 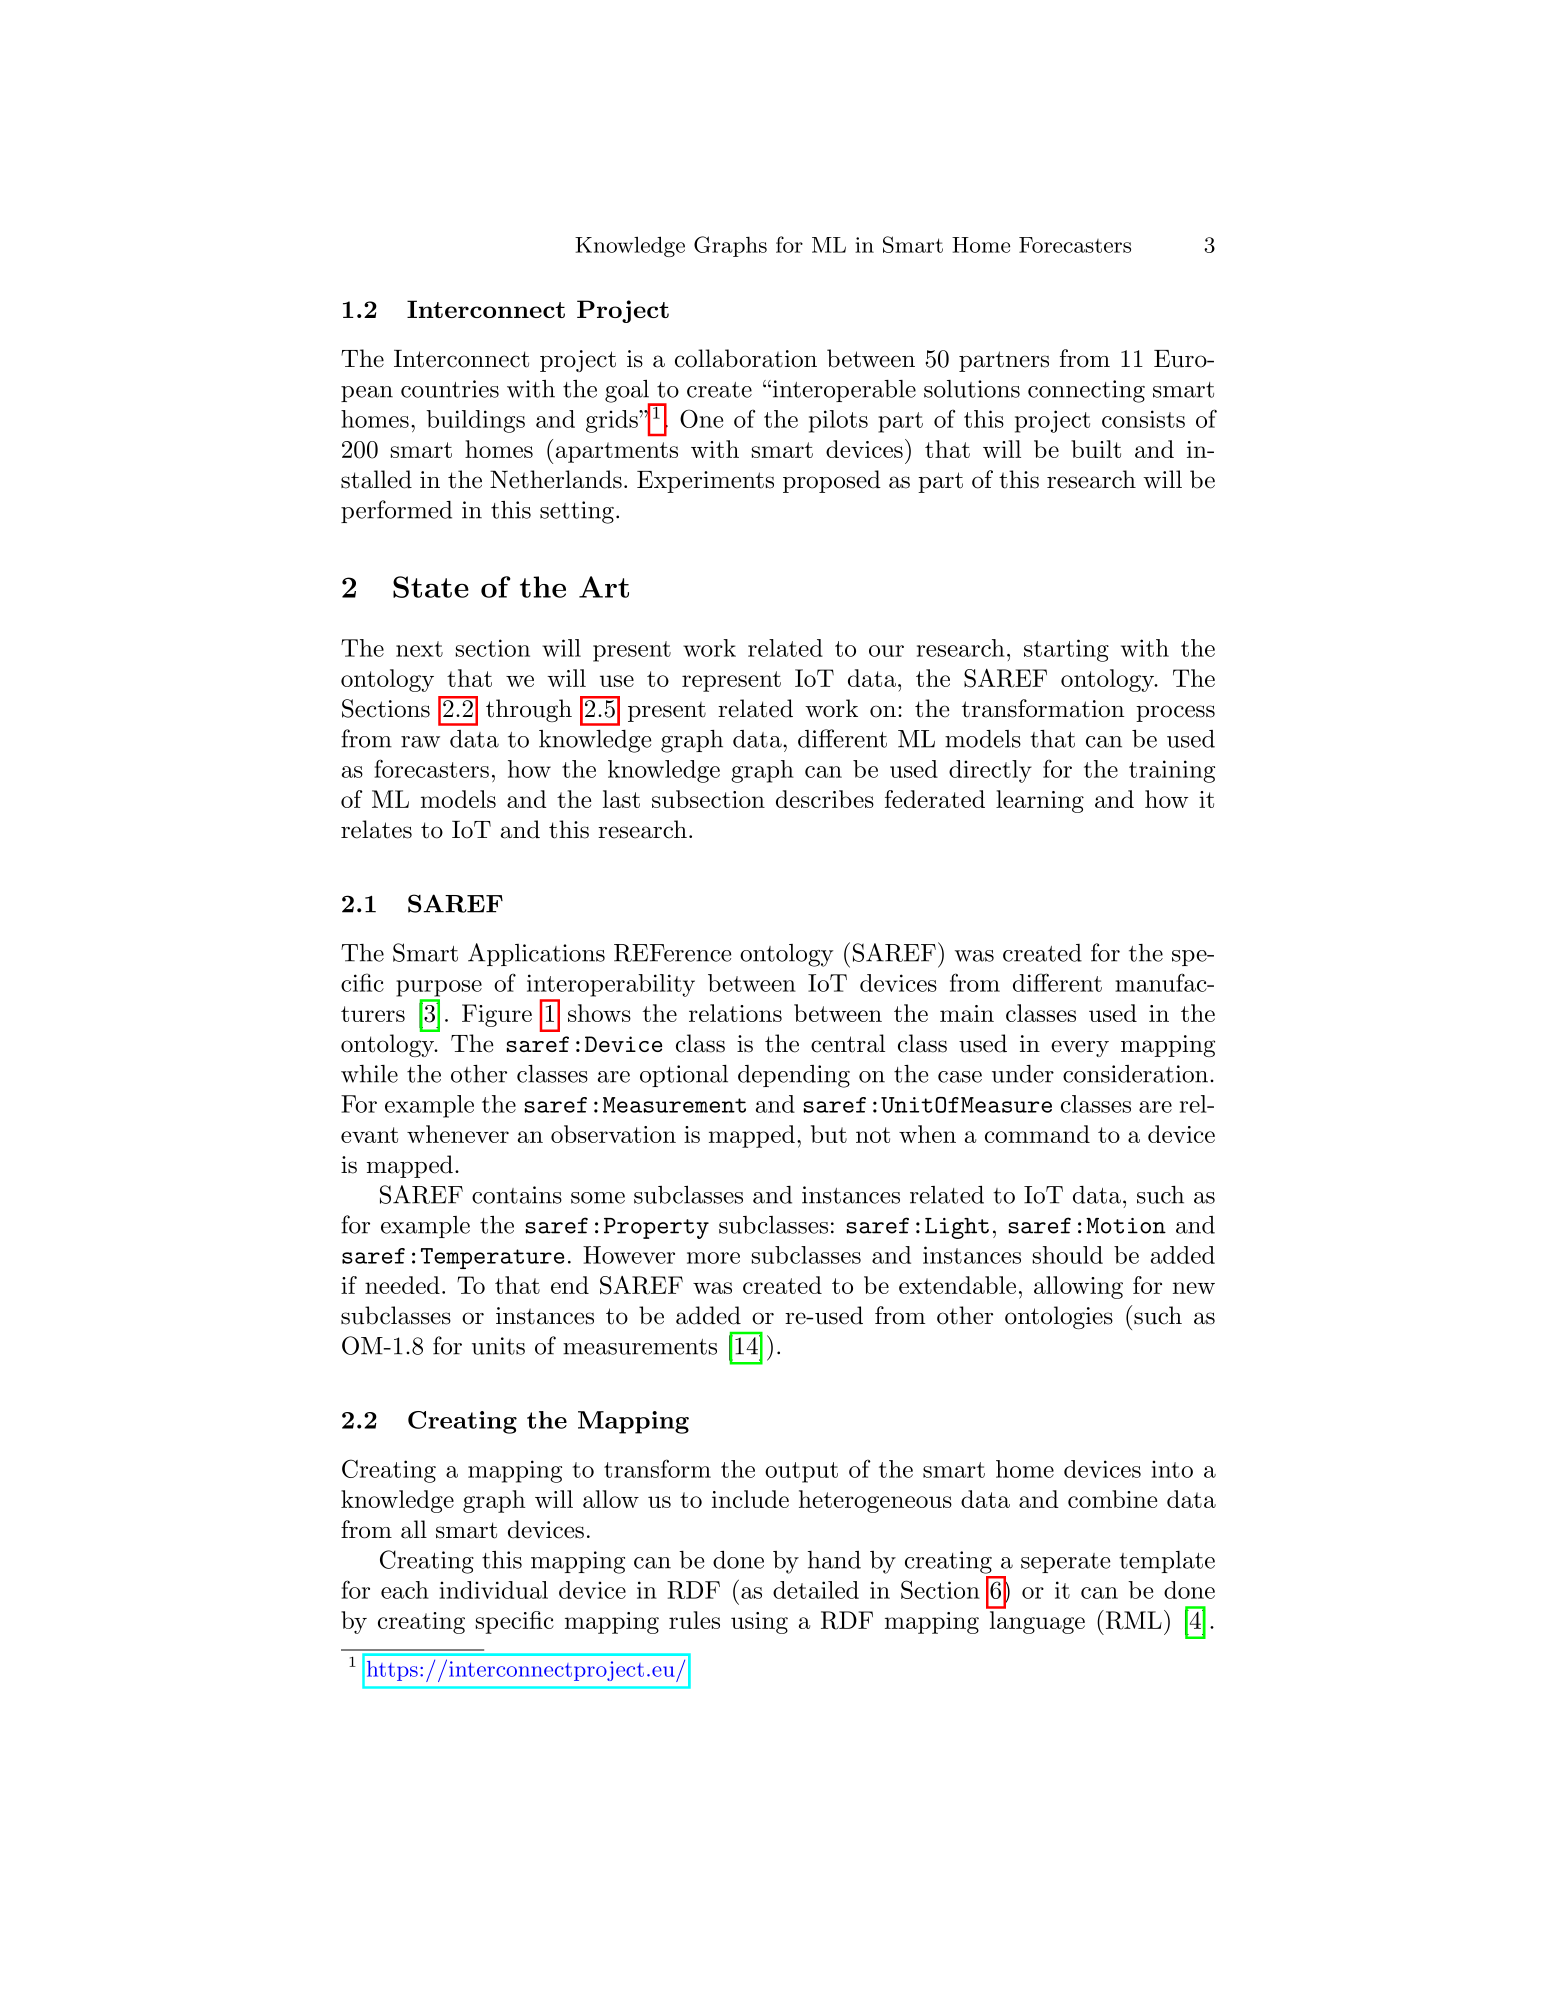 I want to click on detailed, so click(x=816, y=1590).
